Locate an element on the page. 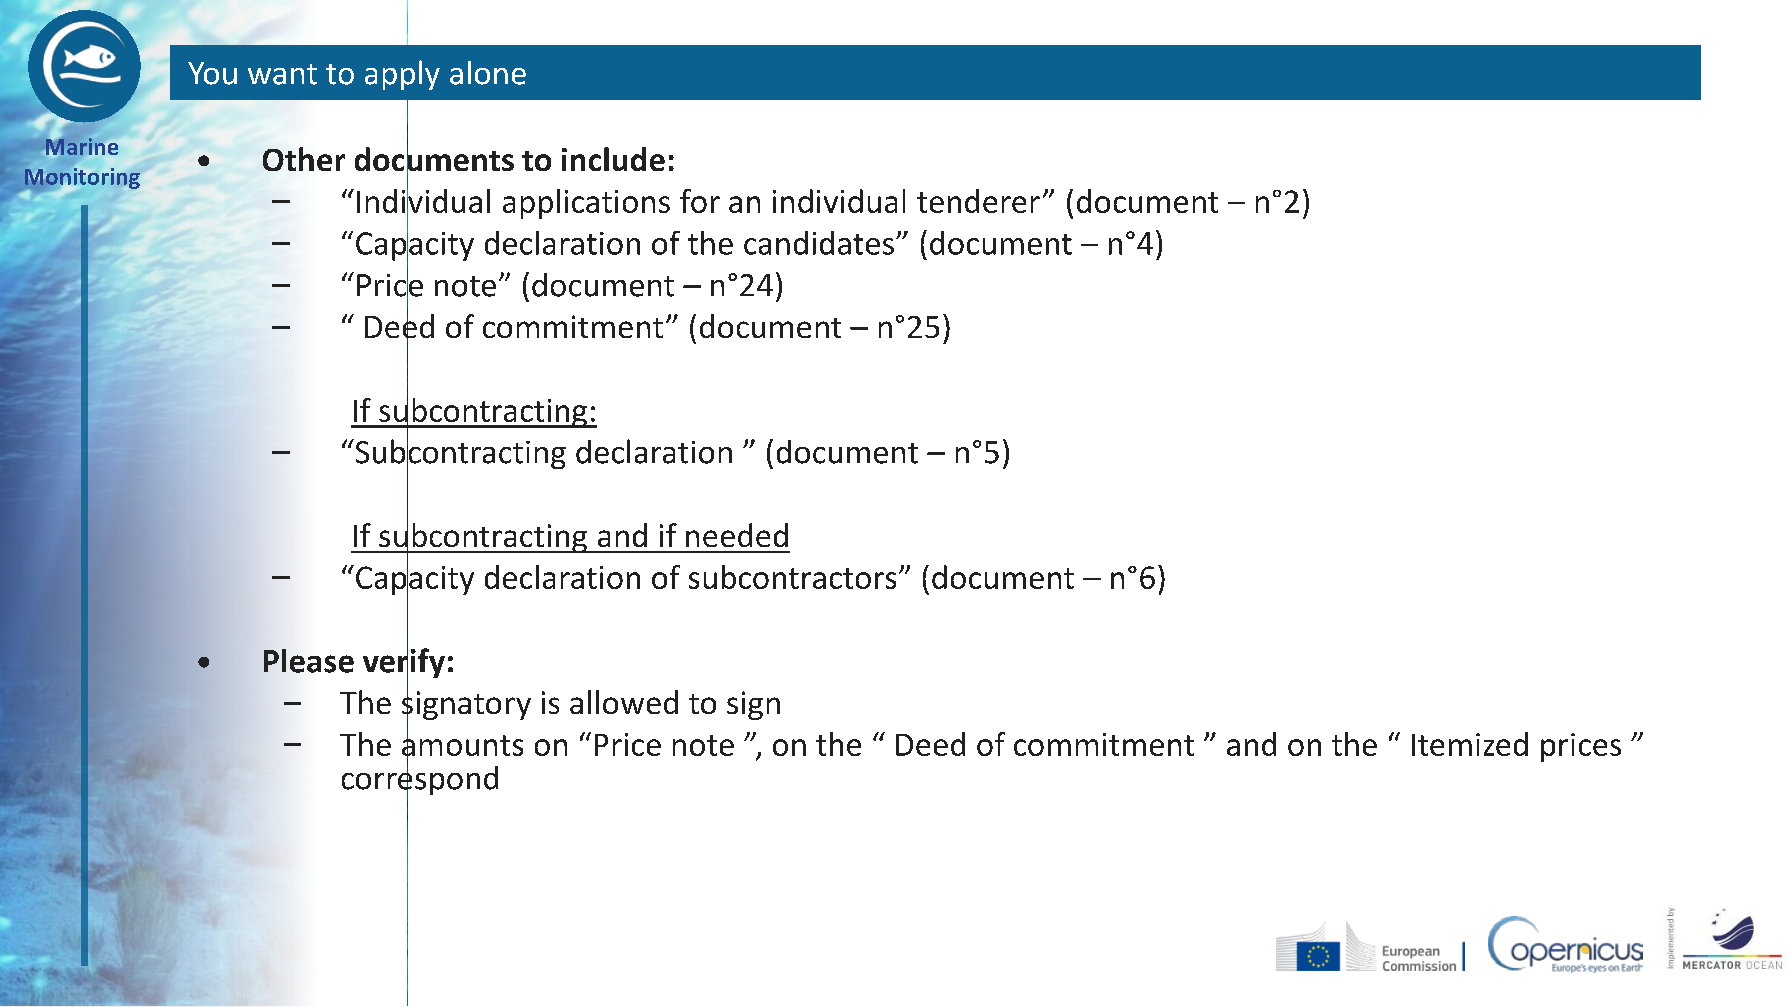 The height and width of the image is (1007, 1791). alone is located at coordinates (488, 73).
